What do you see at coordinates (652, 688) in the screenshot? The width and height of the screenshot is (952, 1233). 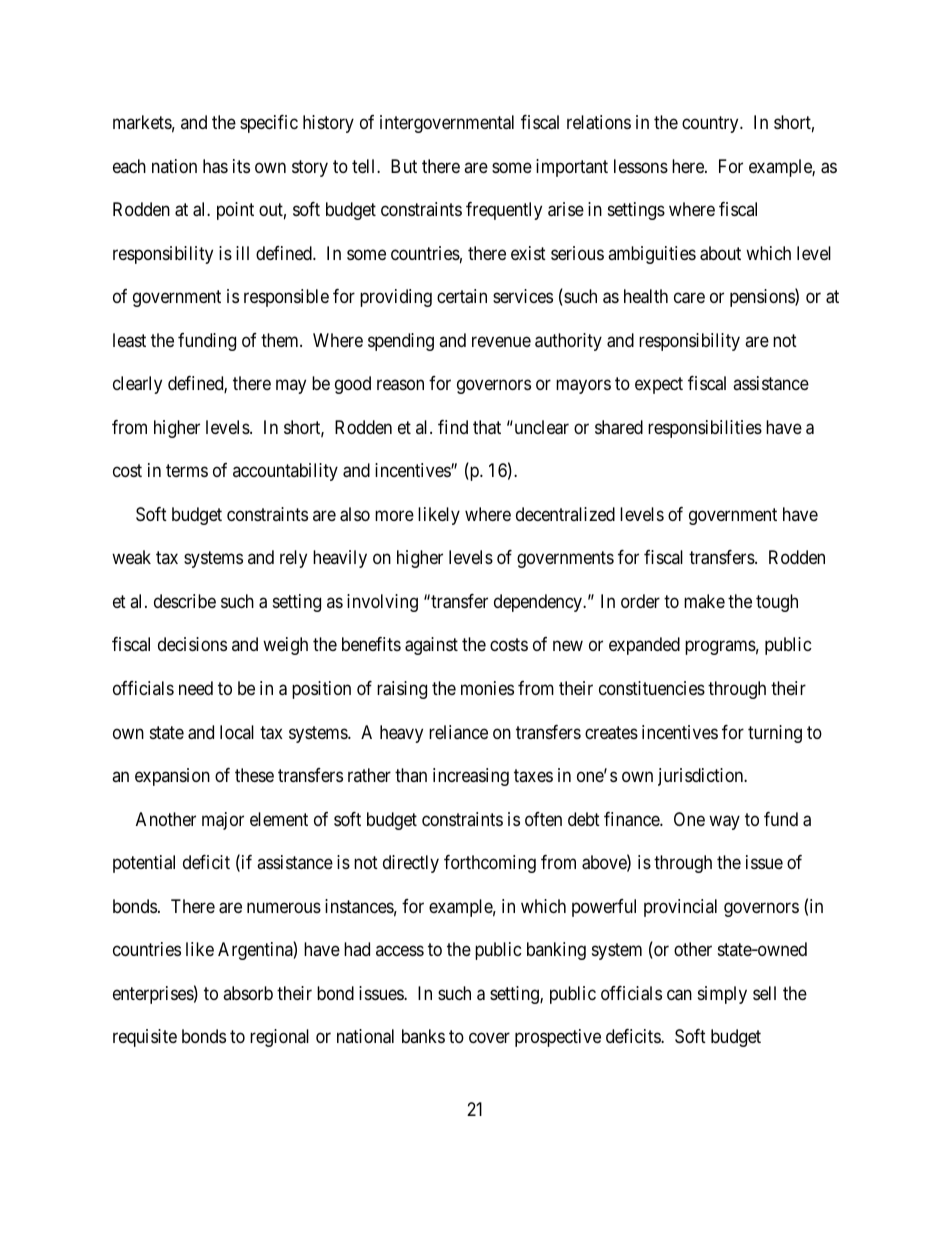 I see `constituencies` at bounding box center [652, 688].
